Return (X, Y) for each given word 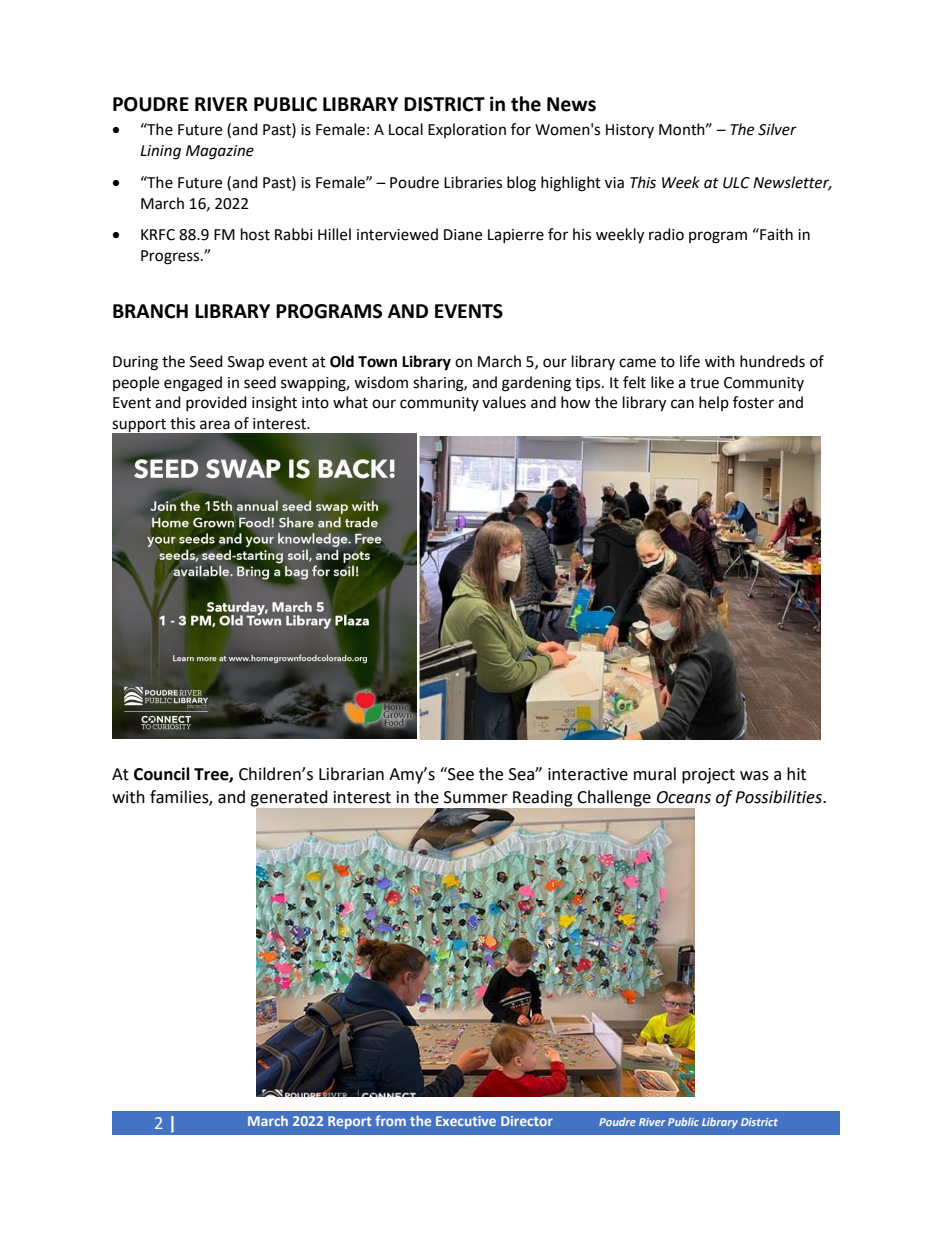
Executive (466, 1121)
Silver (777, 129)
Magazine (220, 152)
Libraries (473, 182)
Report (349, 1122)
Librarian (351, 774)
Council (162, 774)
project (708, 776)
